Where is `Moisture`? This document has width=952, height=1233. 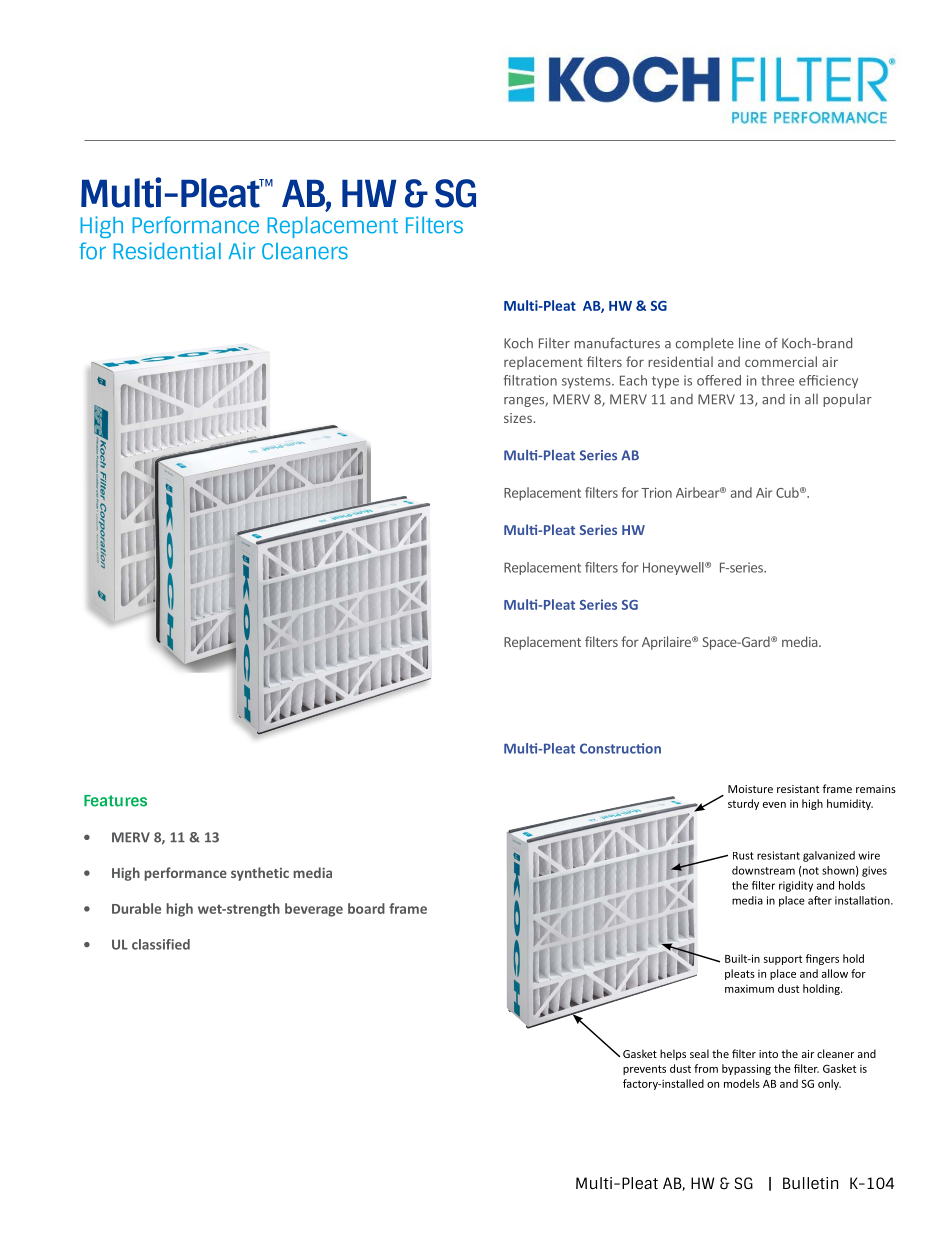 Moisture is located at coordinates (750, 789).
